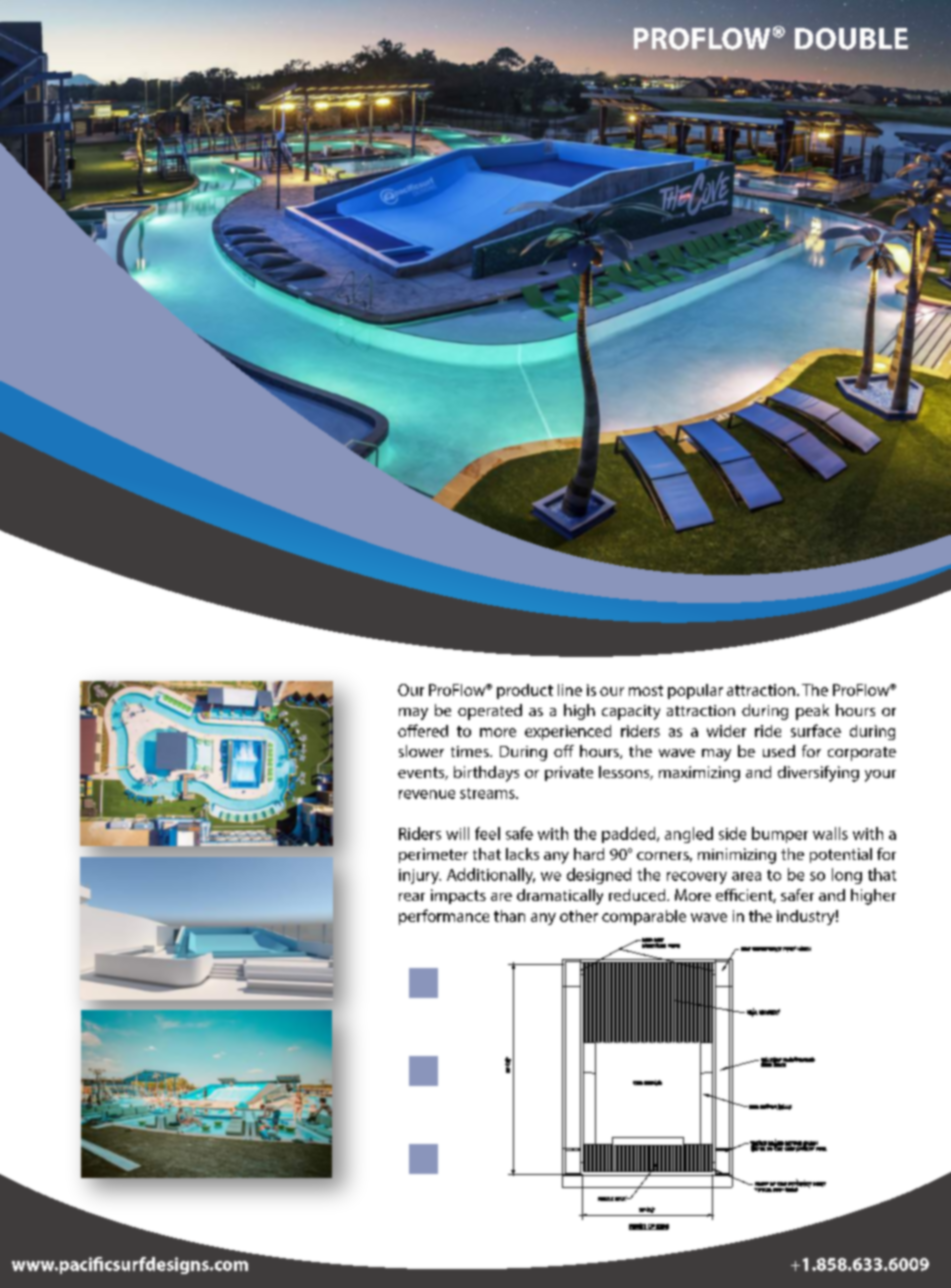 The height and width of the screenshot is (1288, 951). Describe the element at coordinates (621, 1198) in the screenshot. I see `DECK` at that location.
